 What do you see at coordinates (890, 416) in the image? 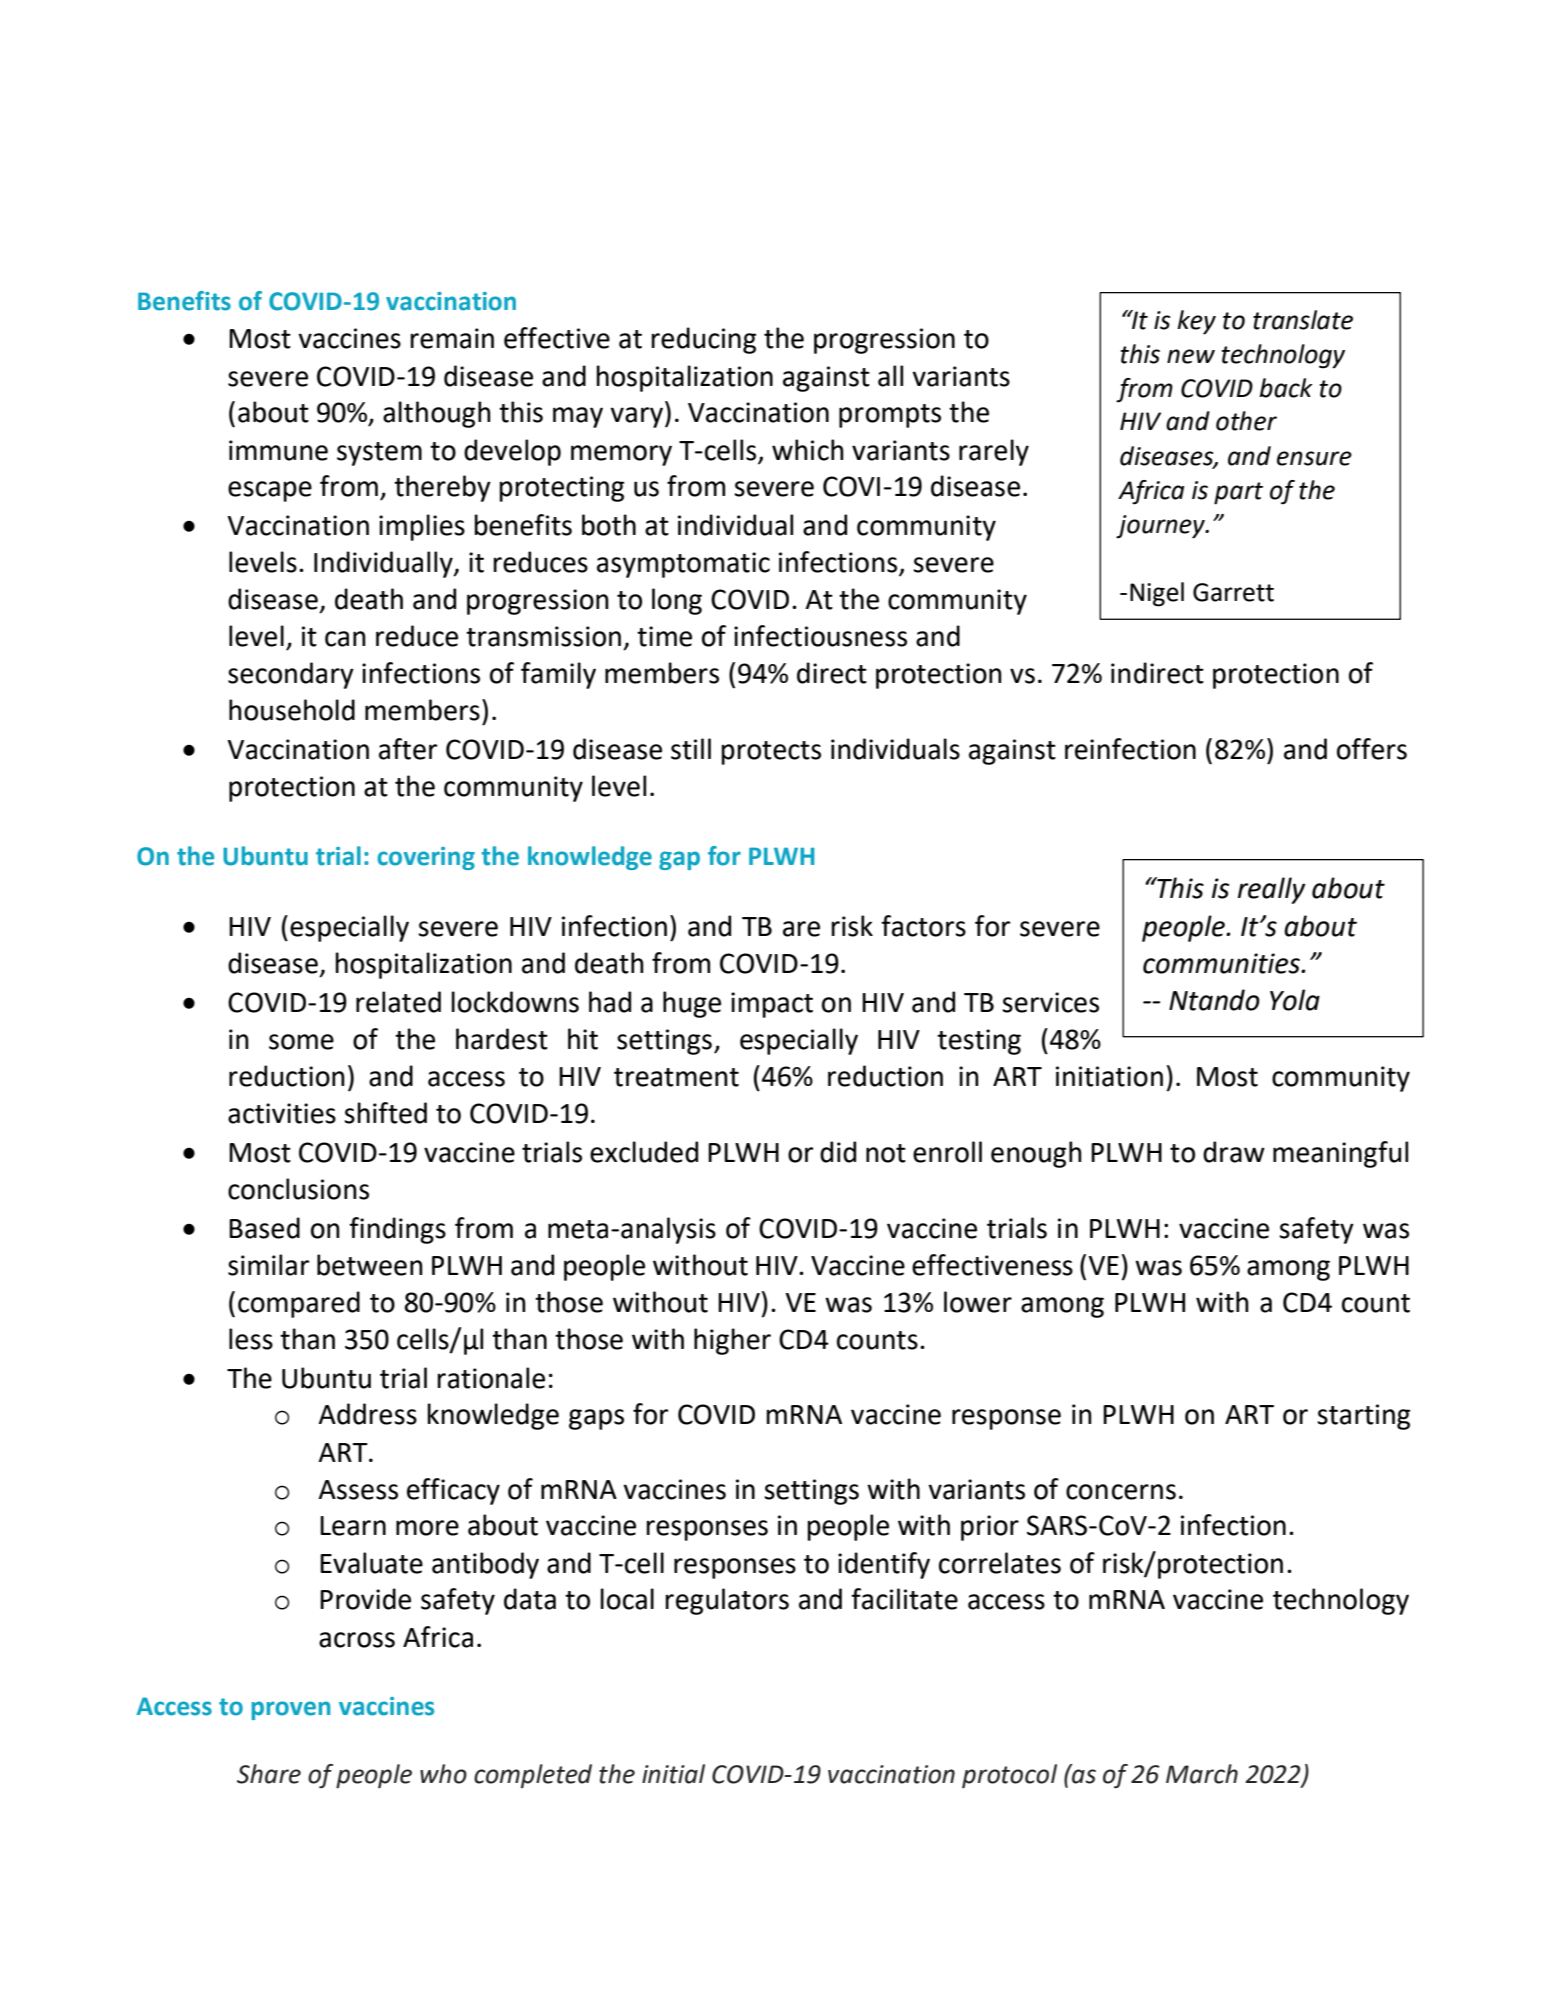
I see `prompts` at bounding box center [890, 416].
